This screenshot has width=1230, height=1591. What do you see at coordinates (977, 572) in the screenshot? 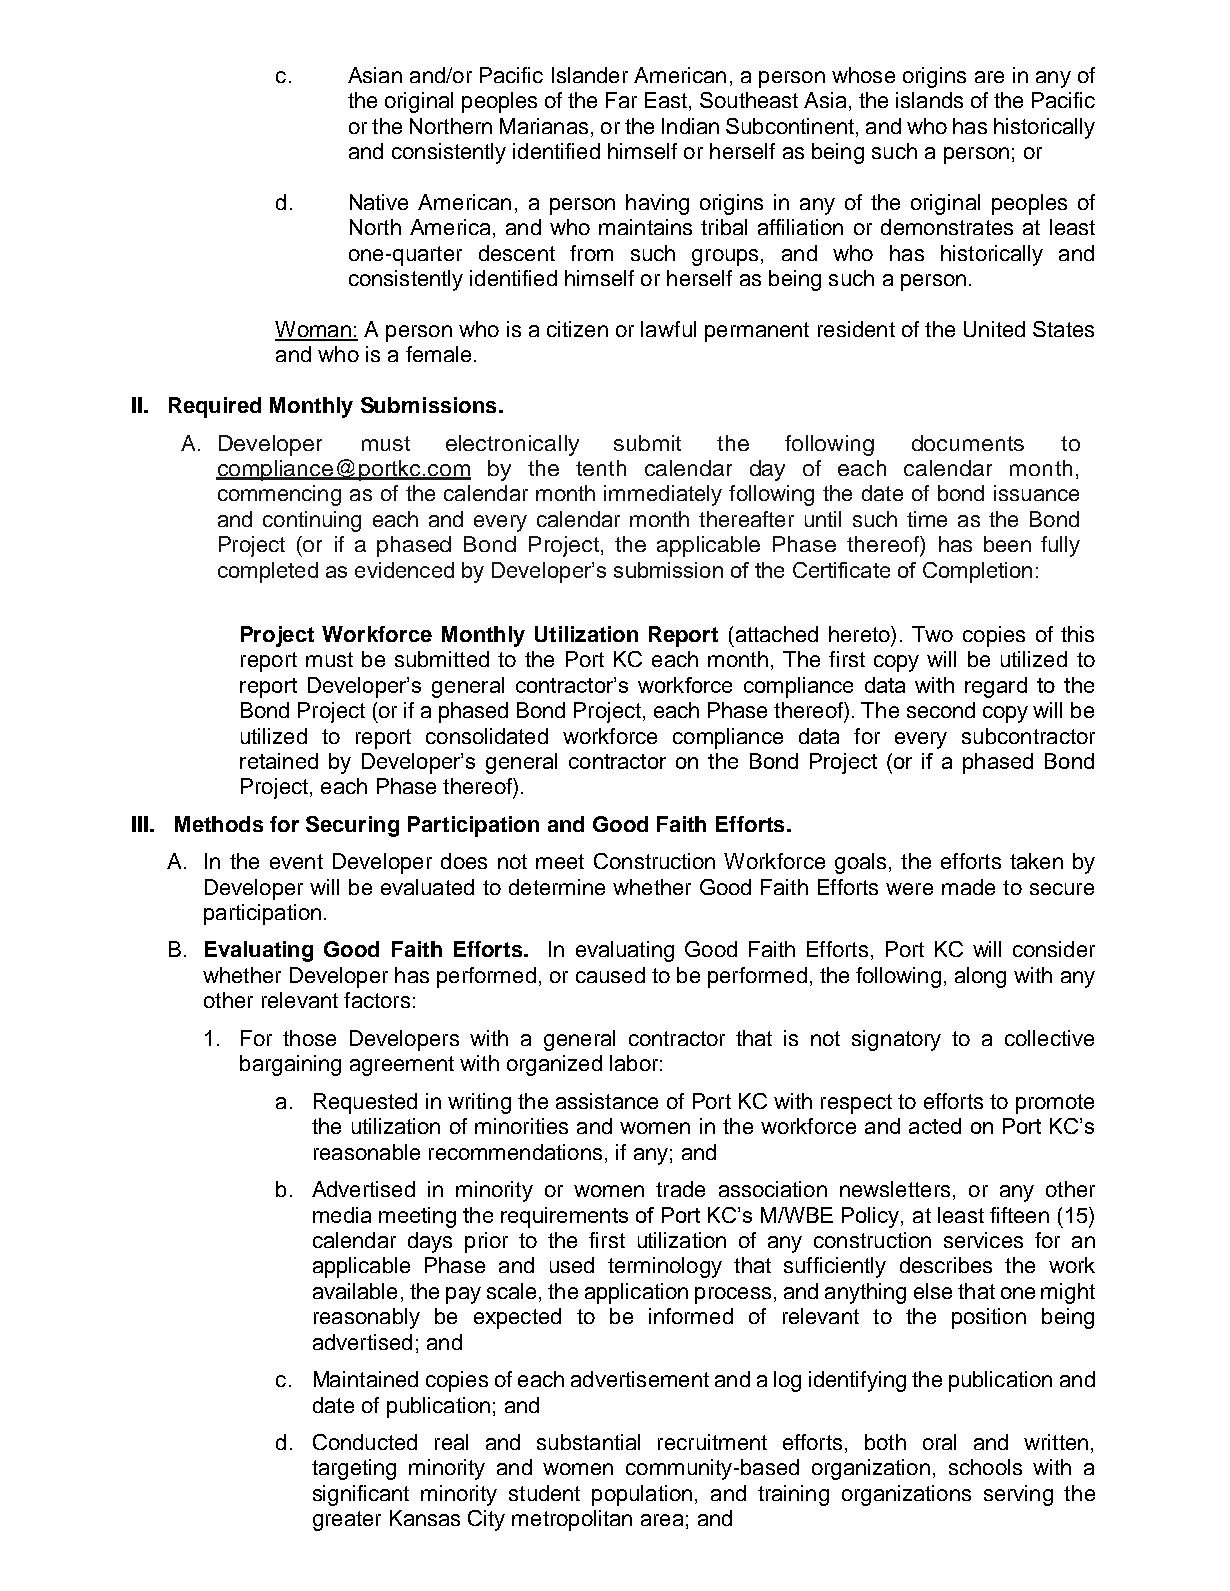
I see `Completion` at bounding box center [977, 572].
